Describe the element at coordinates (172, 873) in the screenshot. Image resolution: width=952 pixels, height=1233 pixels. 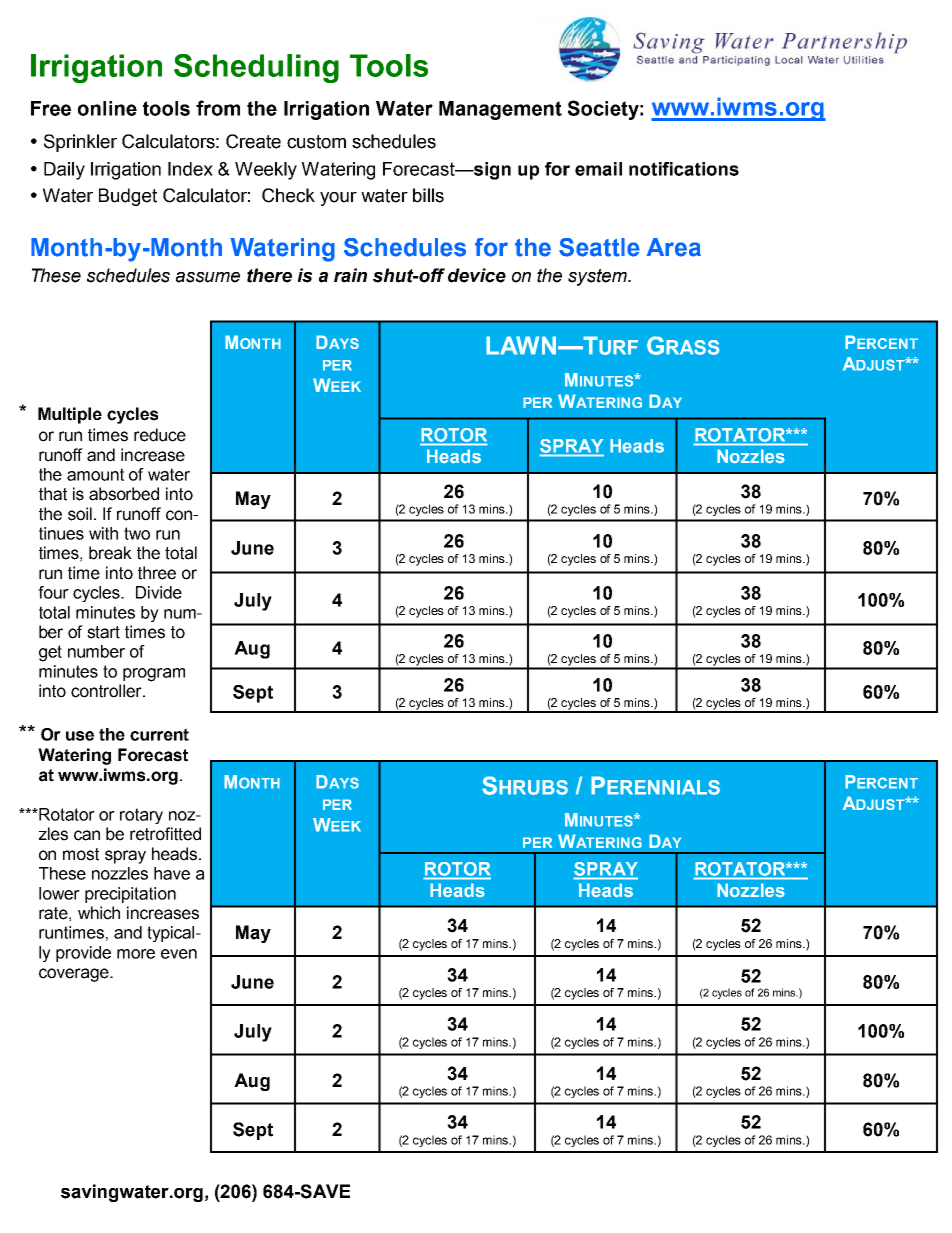
I see `have` at that location.
